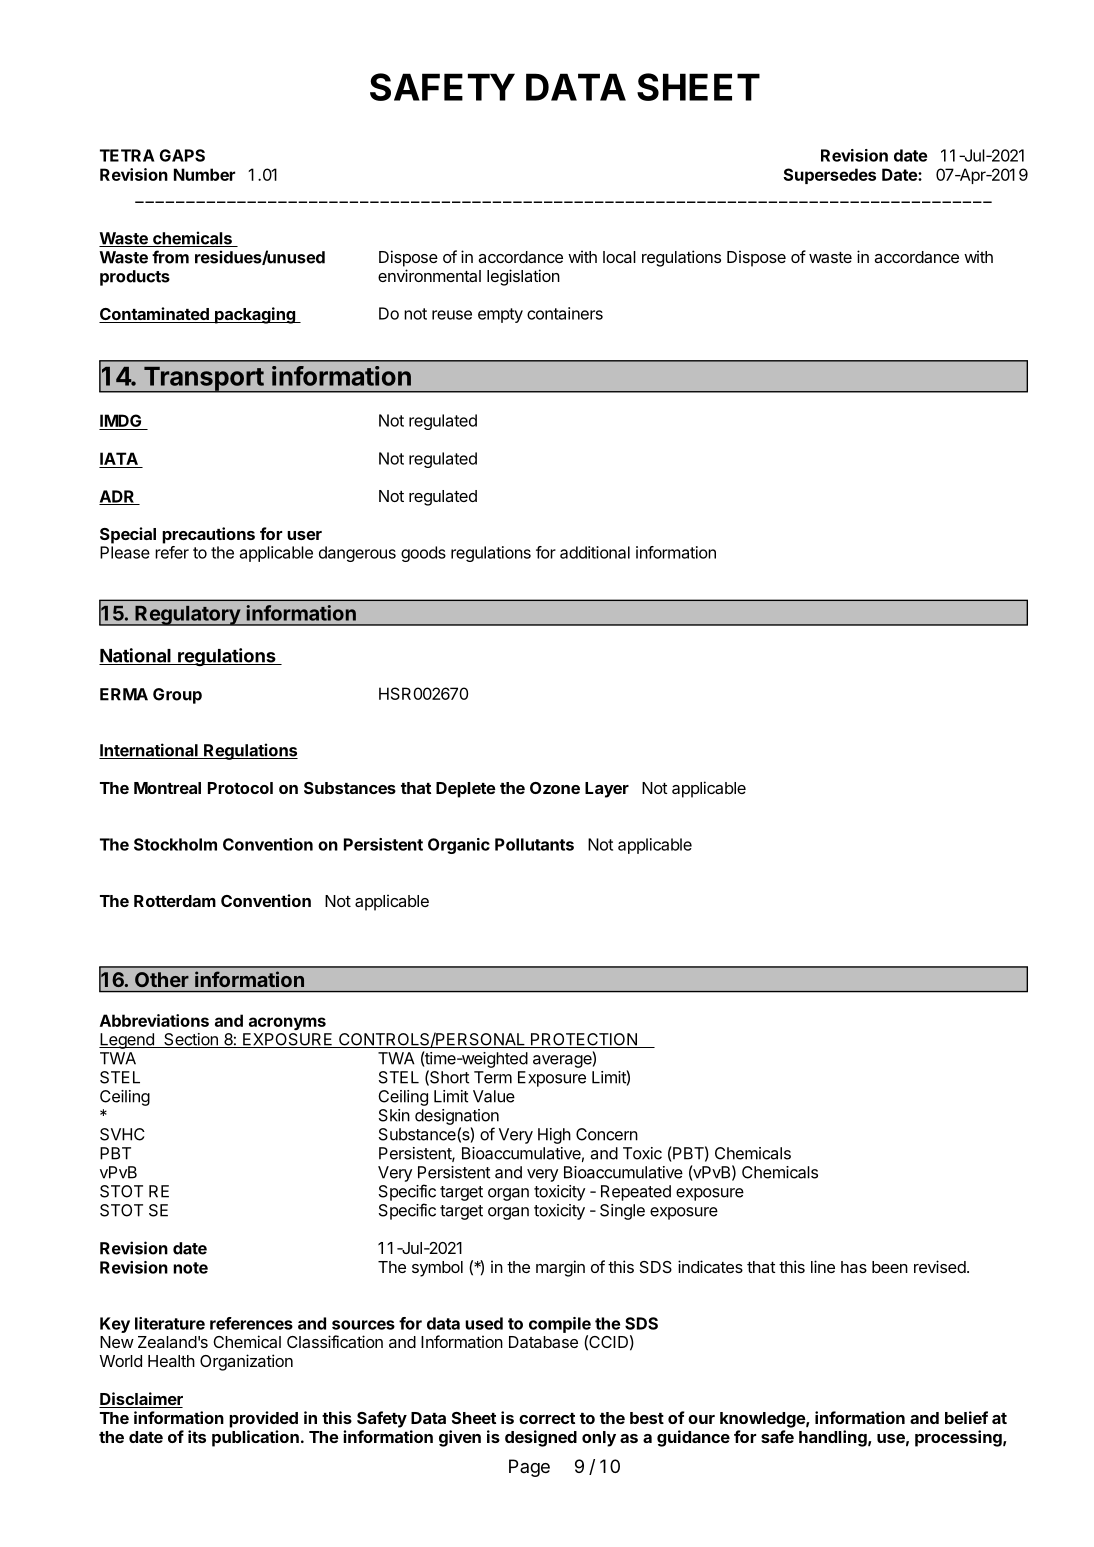 The width and height of the document is (1094, 1547). Describe the element at coordinates (854, 1267) in the document. I see `has` at that location.
